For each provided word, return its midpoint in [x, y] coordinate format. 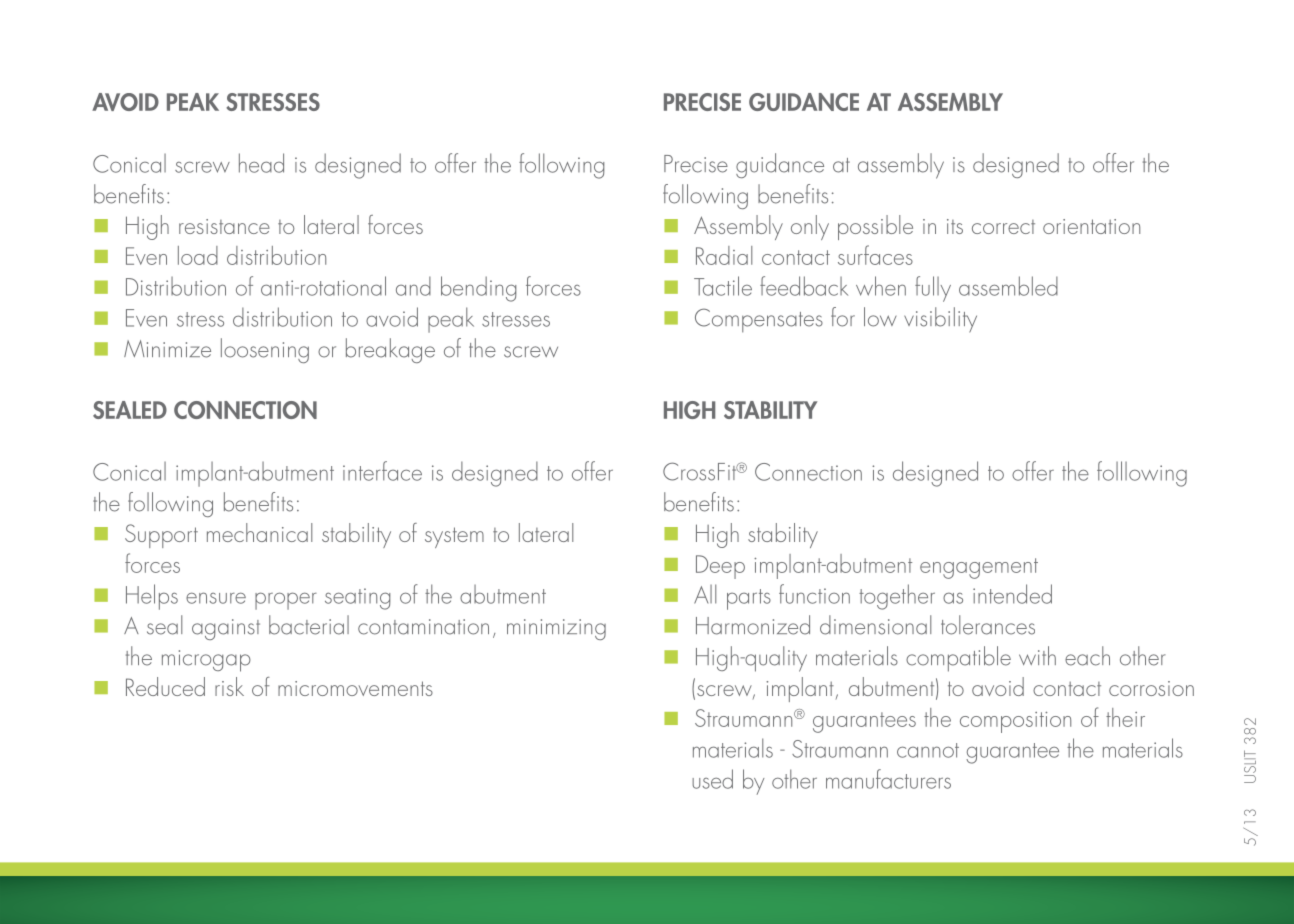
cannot [928, 750]
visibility [940, 320]
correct [1003, 227]
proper [286, 601]
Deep [720, 567]
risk [229, 686]
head [261, 163]
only [810, 227]
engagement [979, 568]
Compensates [759, 320]
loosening [265, 350]
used [712, 779]
